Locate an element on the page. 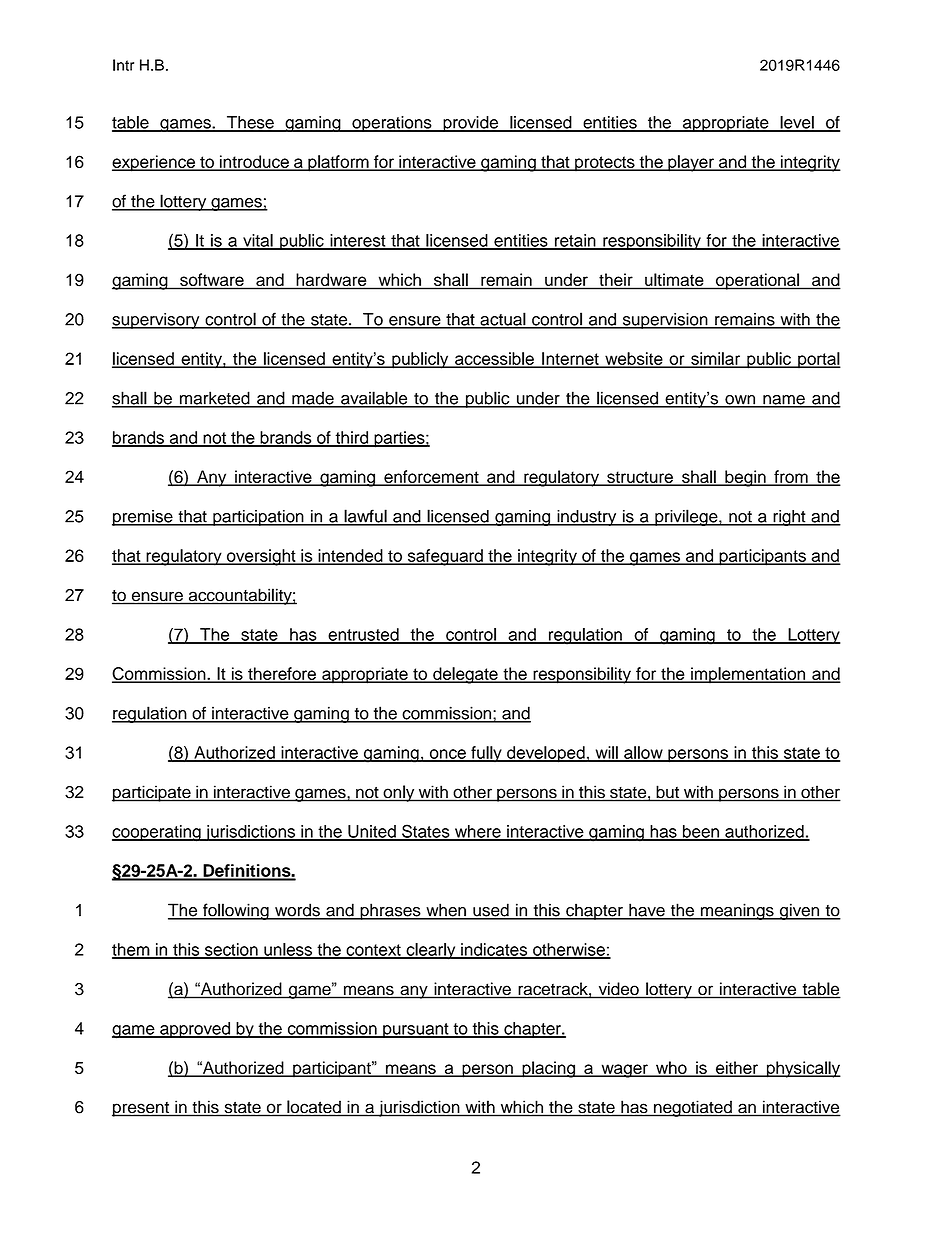 The width and height of the page is (952, 1233). approved is located at coordinates (195, 1030).
